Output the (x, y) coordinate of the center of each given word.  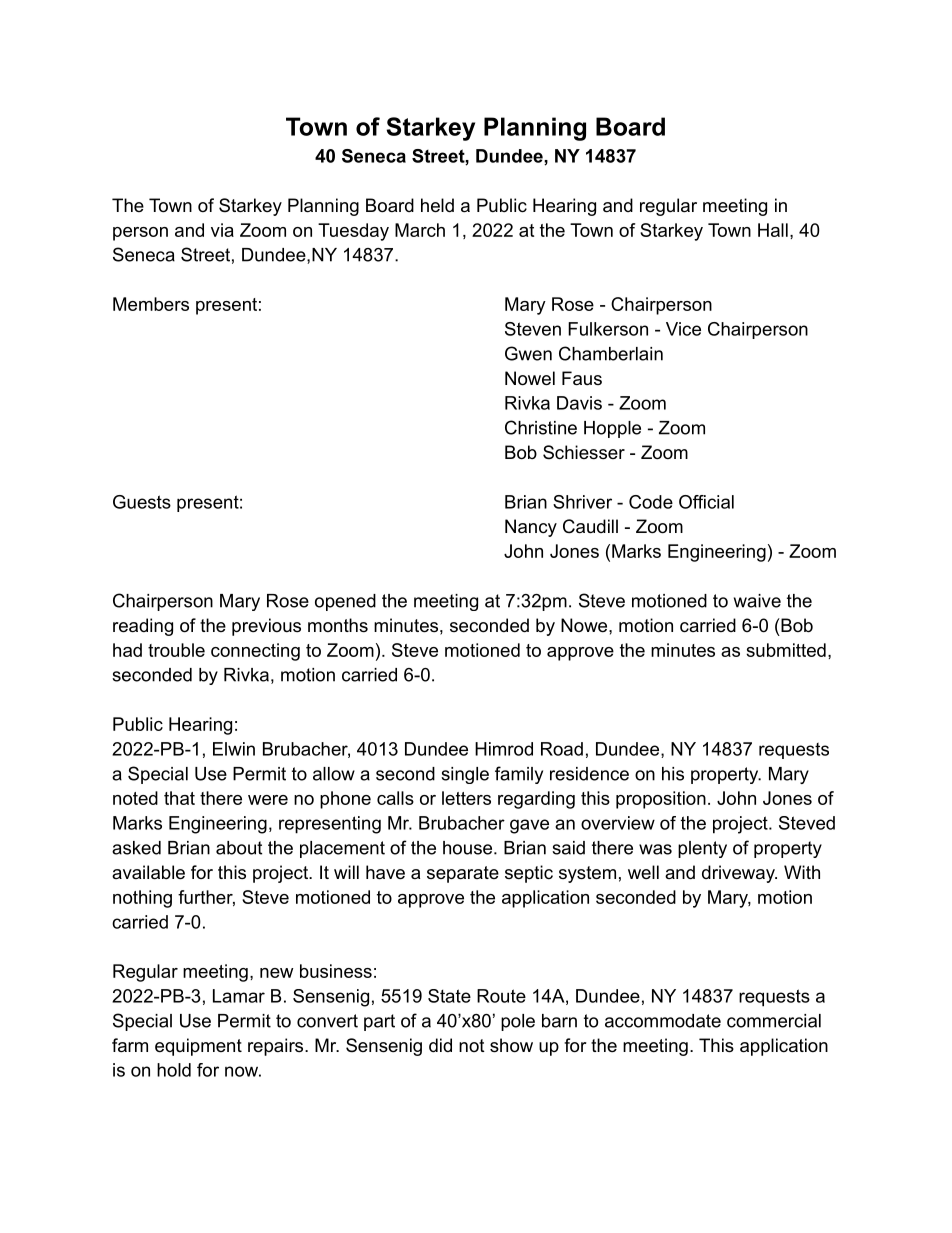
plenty (702, 849)
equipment (198, 1047)
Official (706, 502)
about (239, 848)
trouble (176, 650)
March (420, 230)
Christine (541, 427)
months (338, 625)
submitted (786, 650)
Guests (142, 502)
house (467, 848)
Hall (773, 230)
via (222, 230)
